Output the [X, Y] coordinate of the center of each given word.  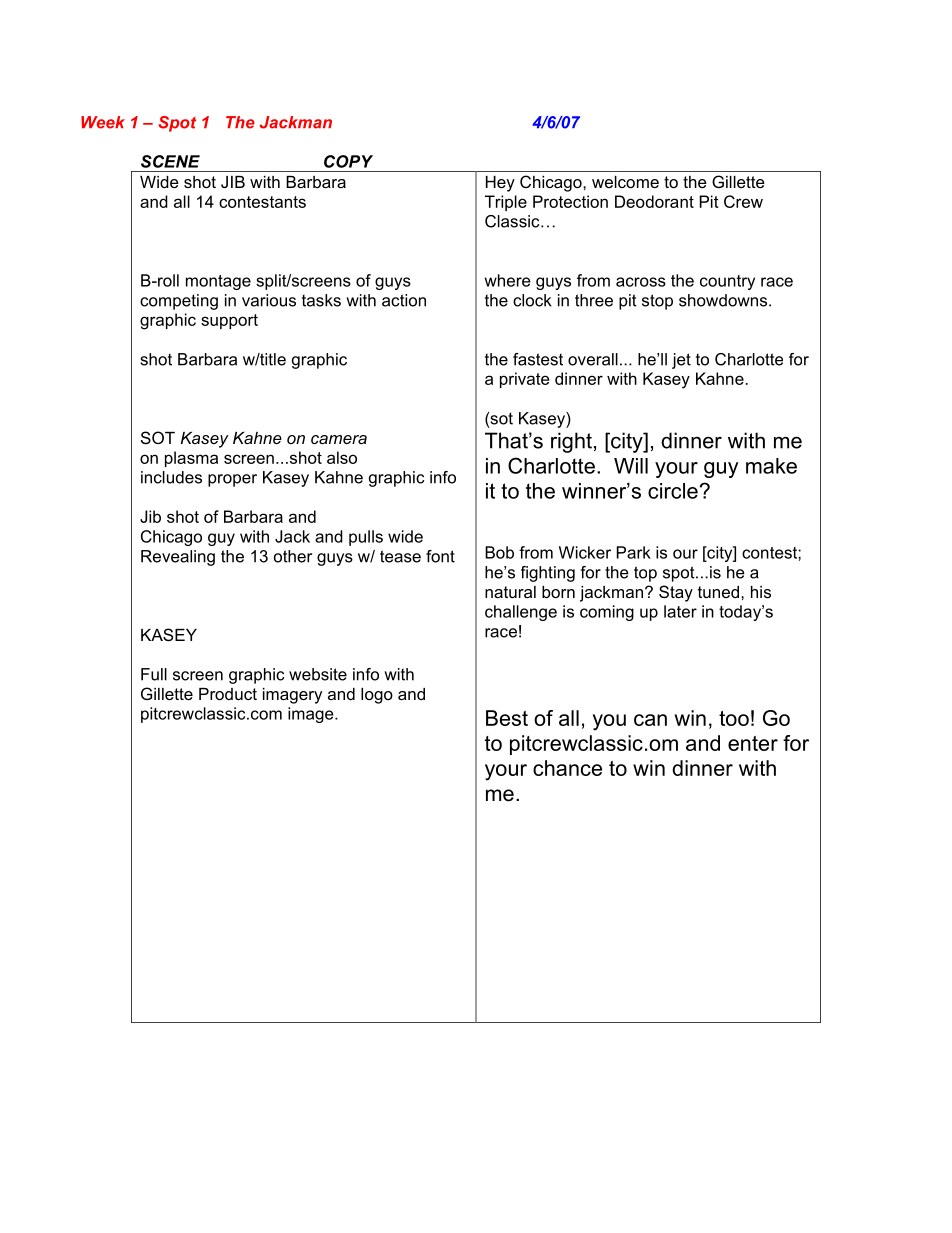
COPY [348, 161]
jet [681, 361]
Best [507, 718]
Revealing [178, 558]
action [404, 300]
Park [634, 552]
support [229, 321]
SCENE [170, 161]
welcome [625, 182]
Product [228, 694]
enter [753, 743]
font [440, 556]
